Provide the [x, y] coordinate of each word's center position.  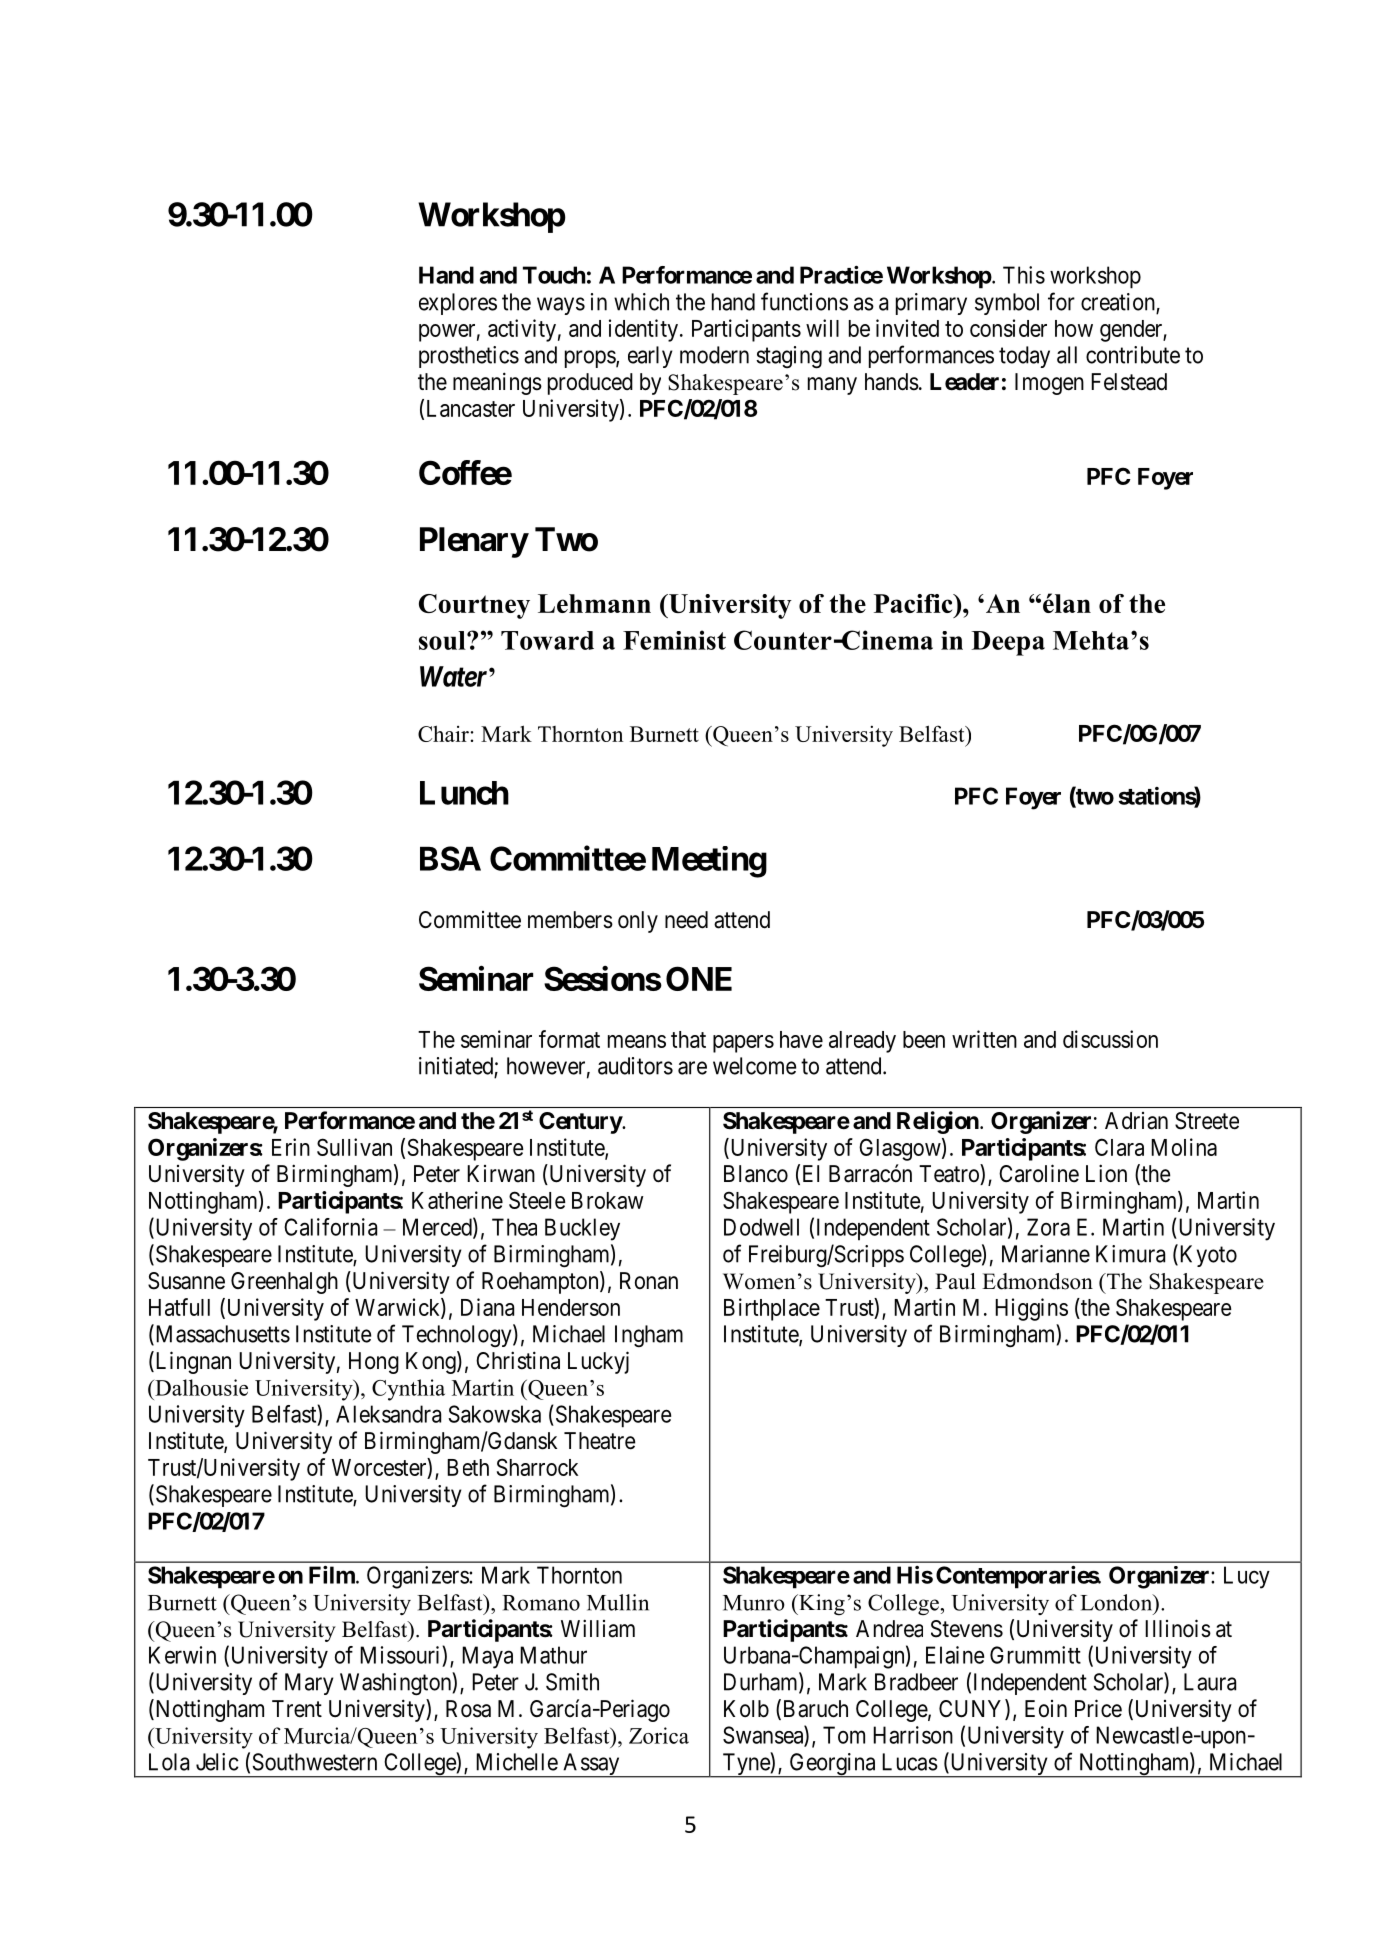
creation [1119, 303]
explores [458, 304]
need [686, 920]
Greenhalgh [284, 1283]
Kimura [1130, 1254]
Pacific [914, 603]
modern [714, 355]
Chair [443, 733]
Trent [297, 1709]
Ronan [649, 1281]
